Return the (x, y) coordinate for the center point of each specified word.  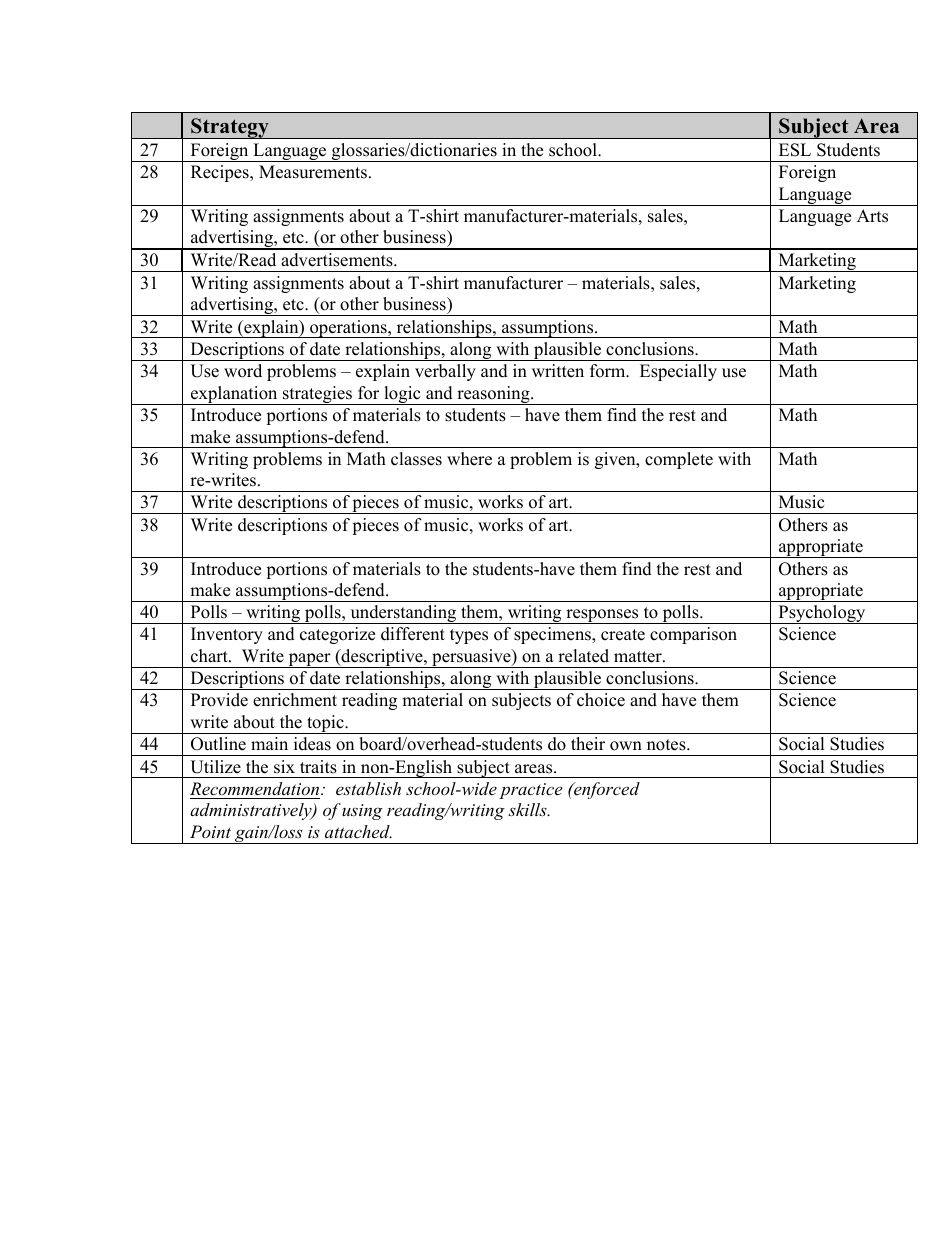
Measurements (314, 172)
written (558, 371)
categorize (337, 635)
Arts (872, 216)
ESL (795, 150)
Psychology (822, 614)
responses (602, 616)
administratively (252, 811)
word (243, 371)
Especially (678, 372)
